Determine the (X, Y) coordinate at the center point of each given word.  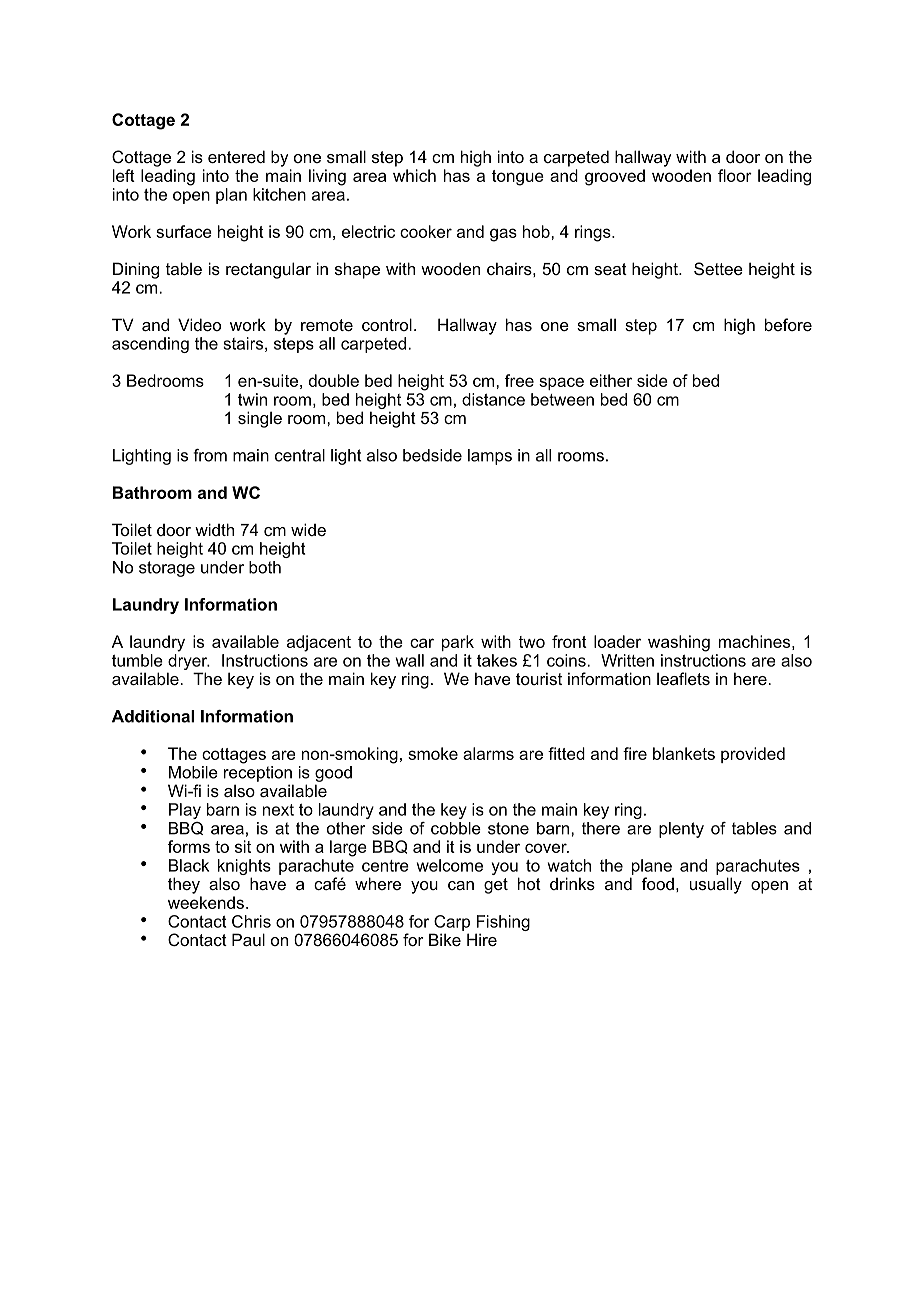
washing (679, 643)
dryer (189, 662)
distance (493, 399)
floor (735, 175)
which (414, 175)
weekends (206, 902)
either (611, 380)
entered (236, 156)
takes (497, 660)
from (210, 455)
